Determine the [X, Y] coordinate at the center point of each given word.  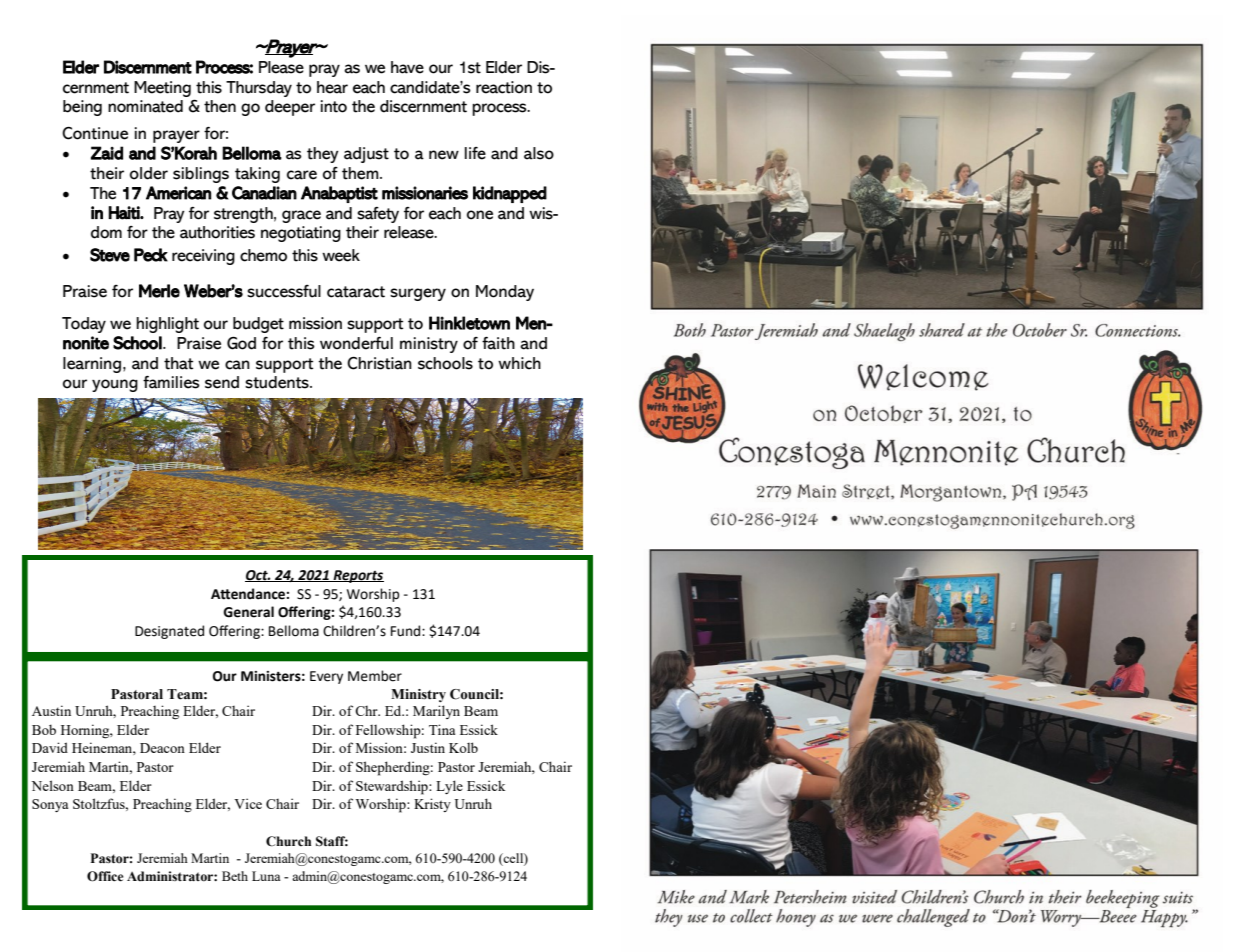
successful [284, 291]
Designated [169, 632]
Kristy [432, 805]
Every [326, 677]
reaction [504, 87]
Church [288, 841]
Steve [110, 255]
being [82, 108]
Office [105, 876]
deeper [290, 108]
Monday [505, 293]
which [519, 363]
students [278, 382]
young [115, 385]
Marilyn [436, 712]
